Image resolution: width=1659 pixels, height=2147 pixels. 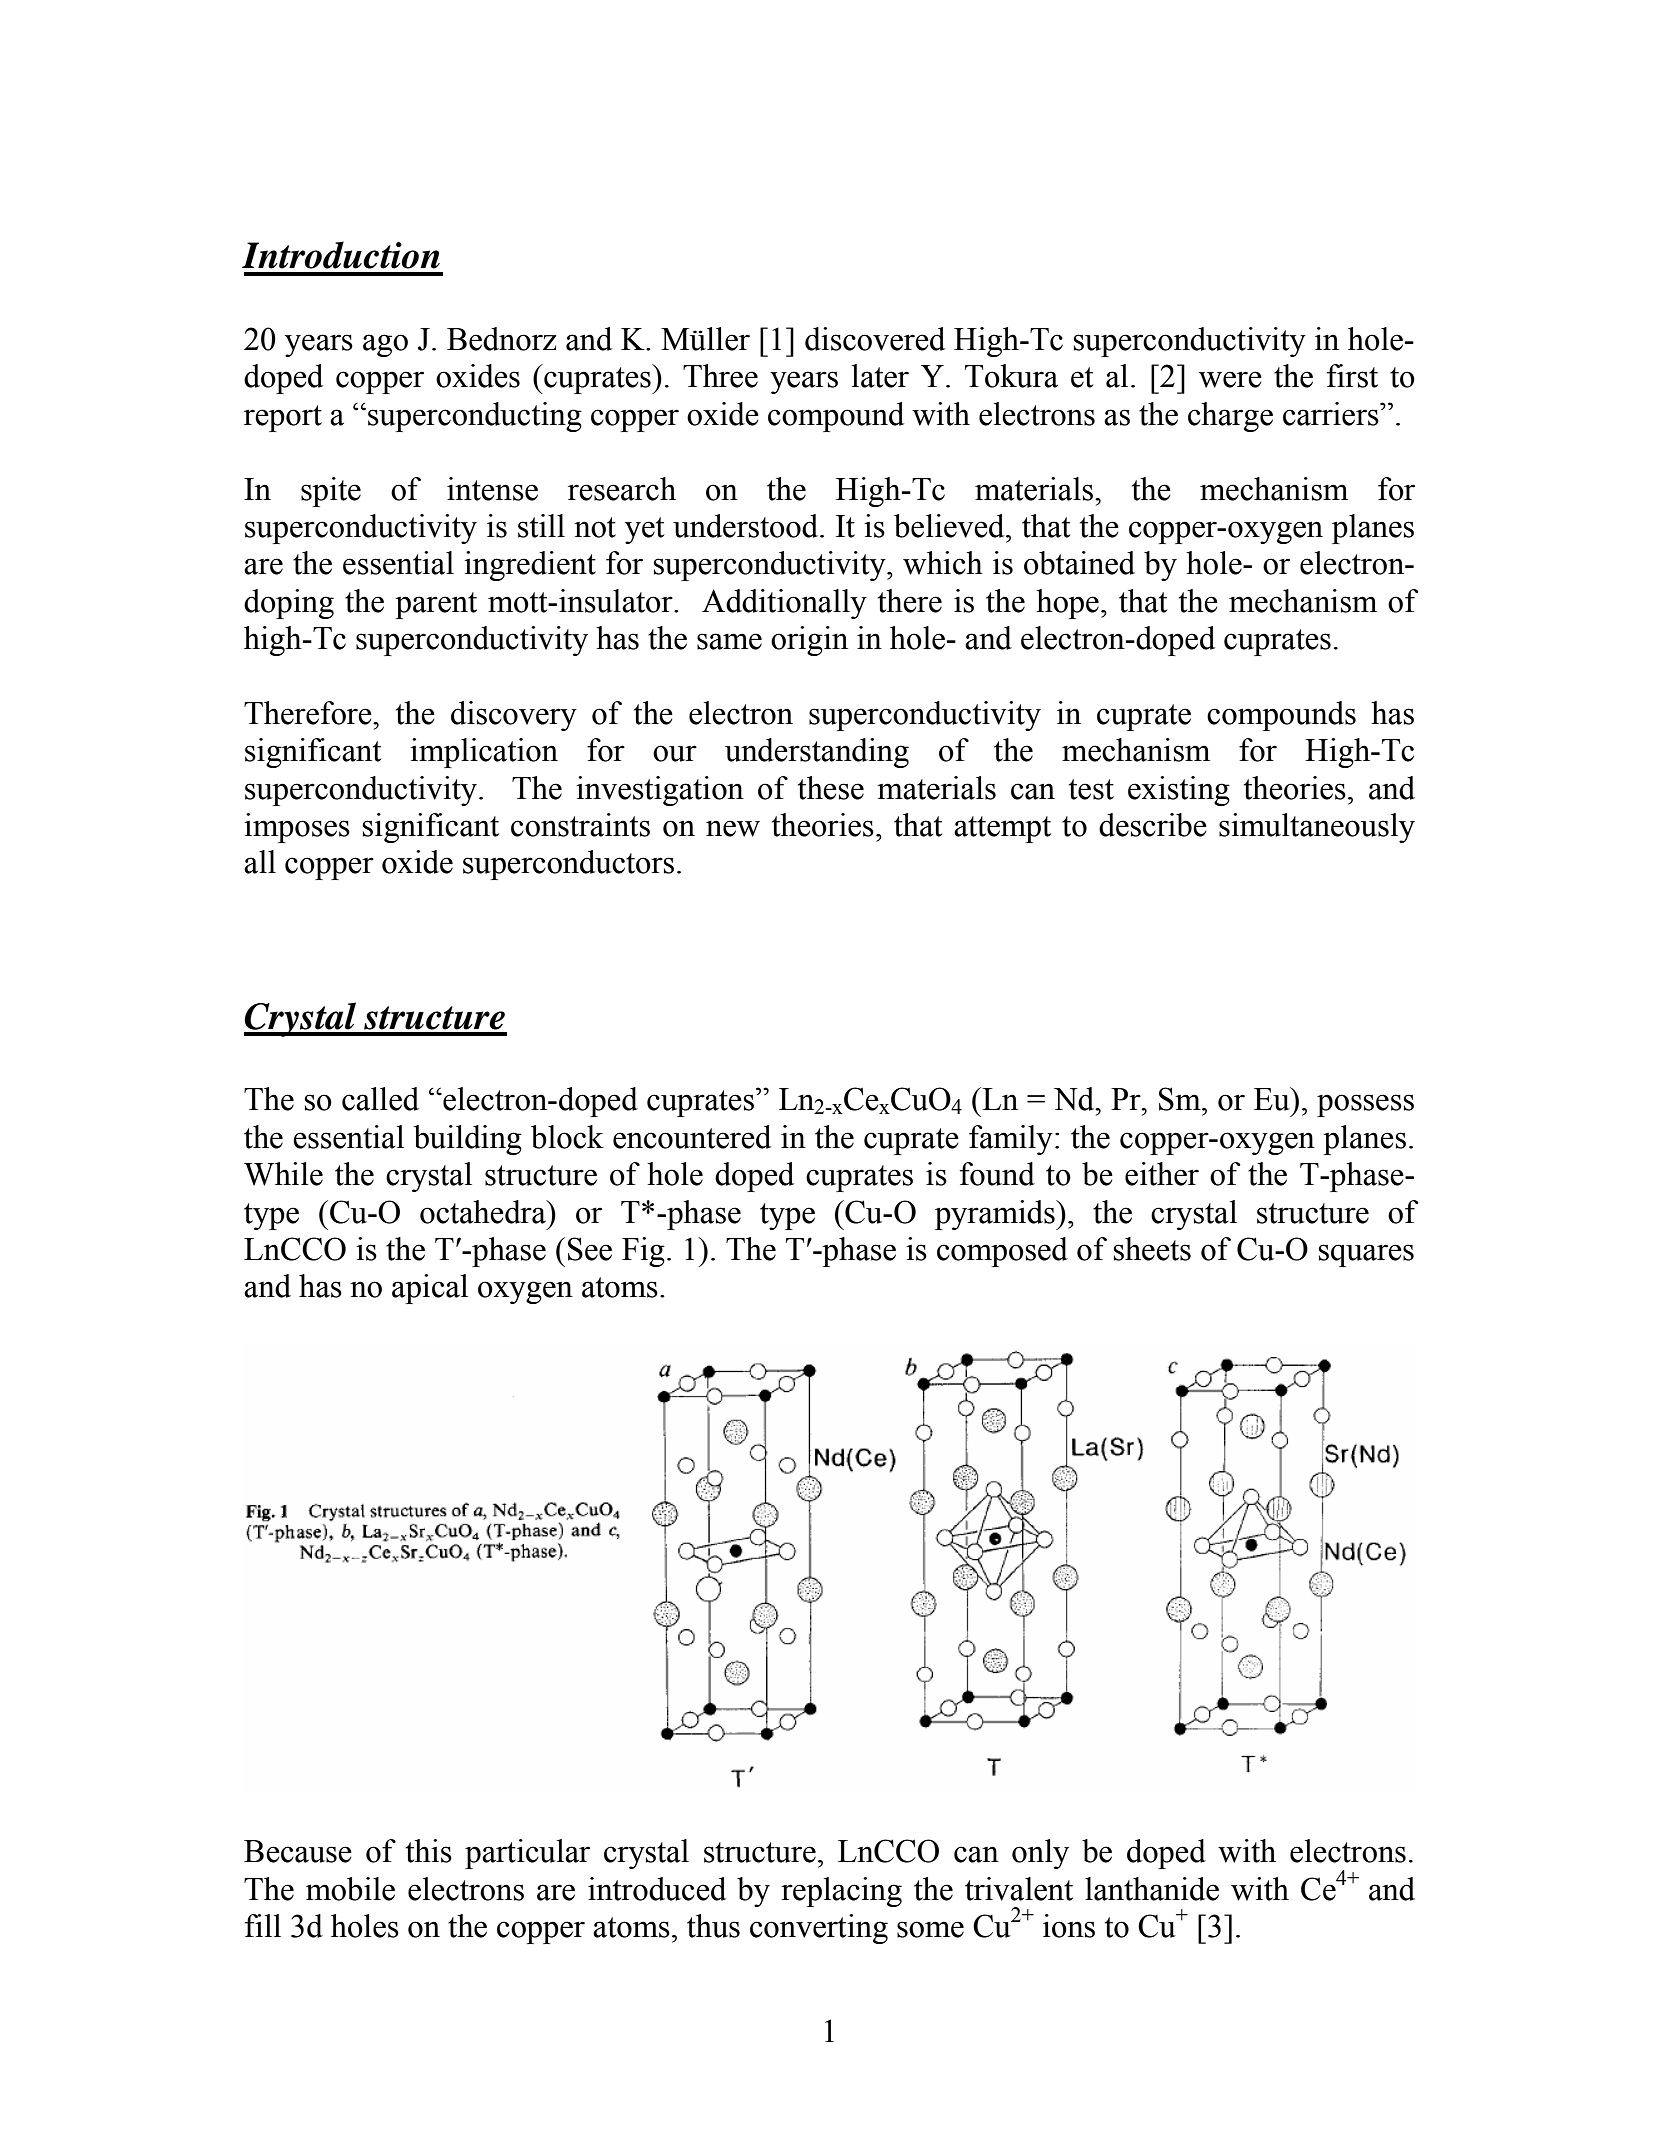 I want to click on ago, so click(x=385, y=345).
